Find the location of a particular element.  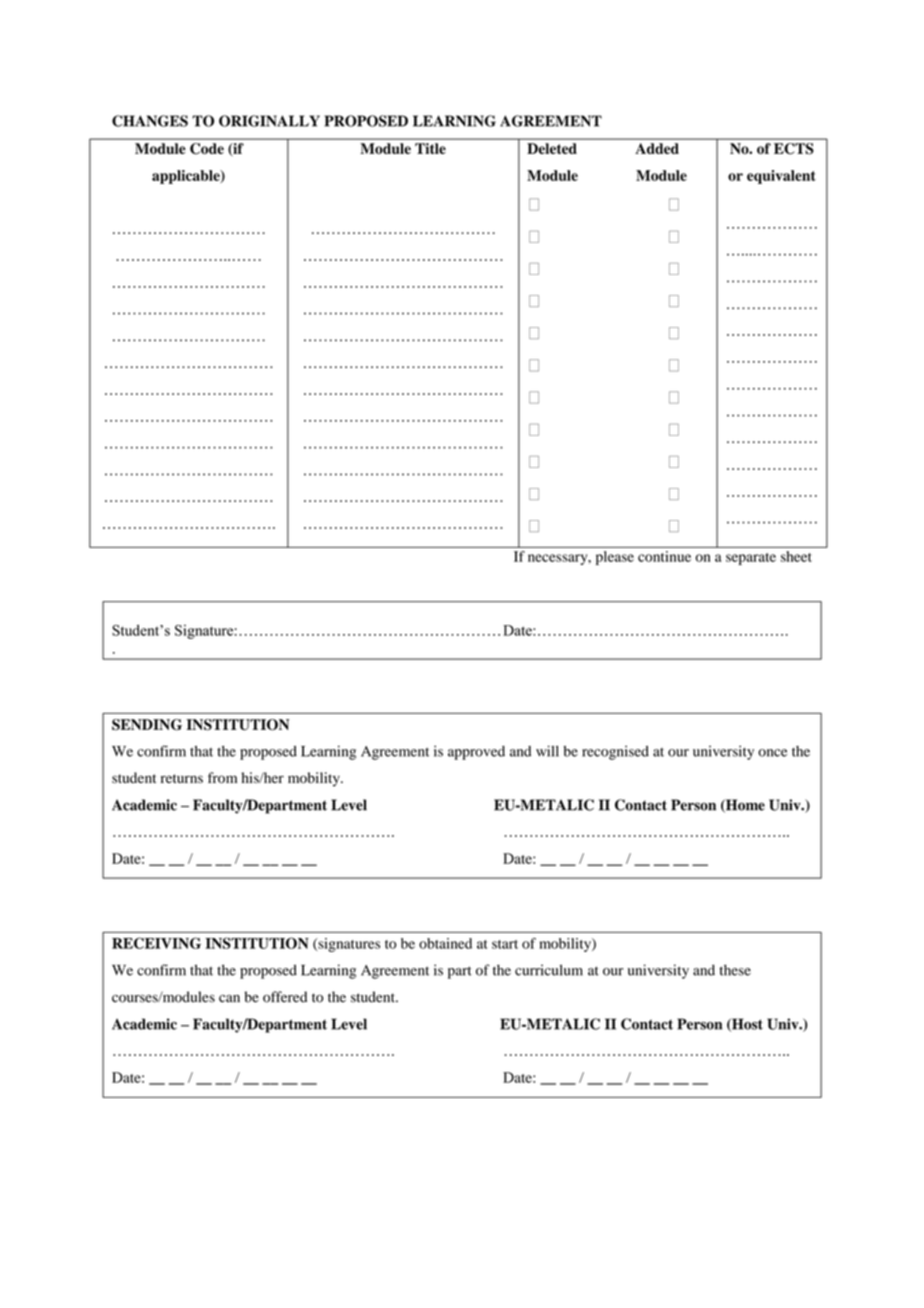

Title is located at coordinates (430, 148).
